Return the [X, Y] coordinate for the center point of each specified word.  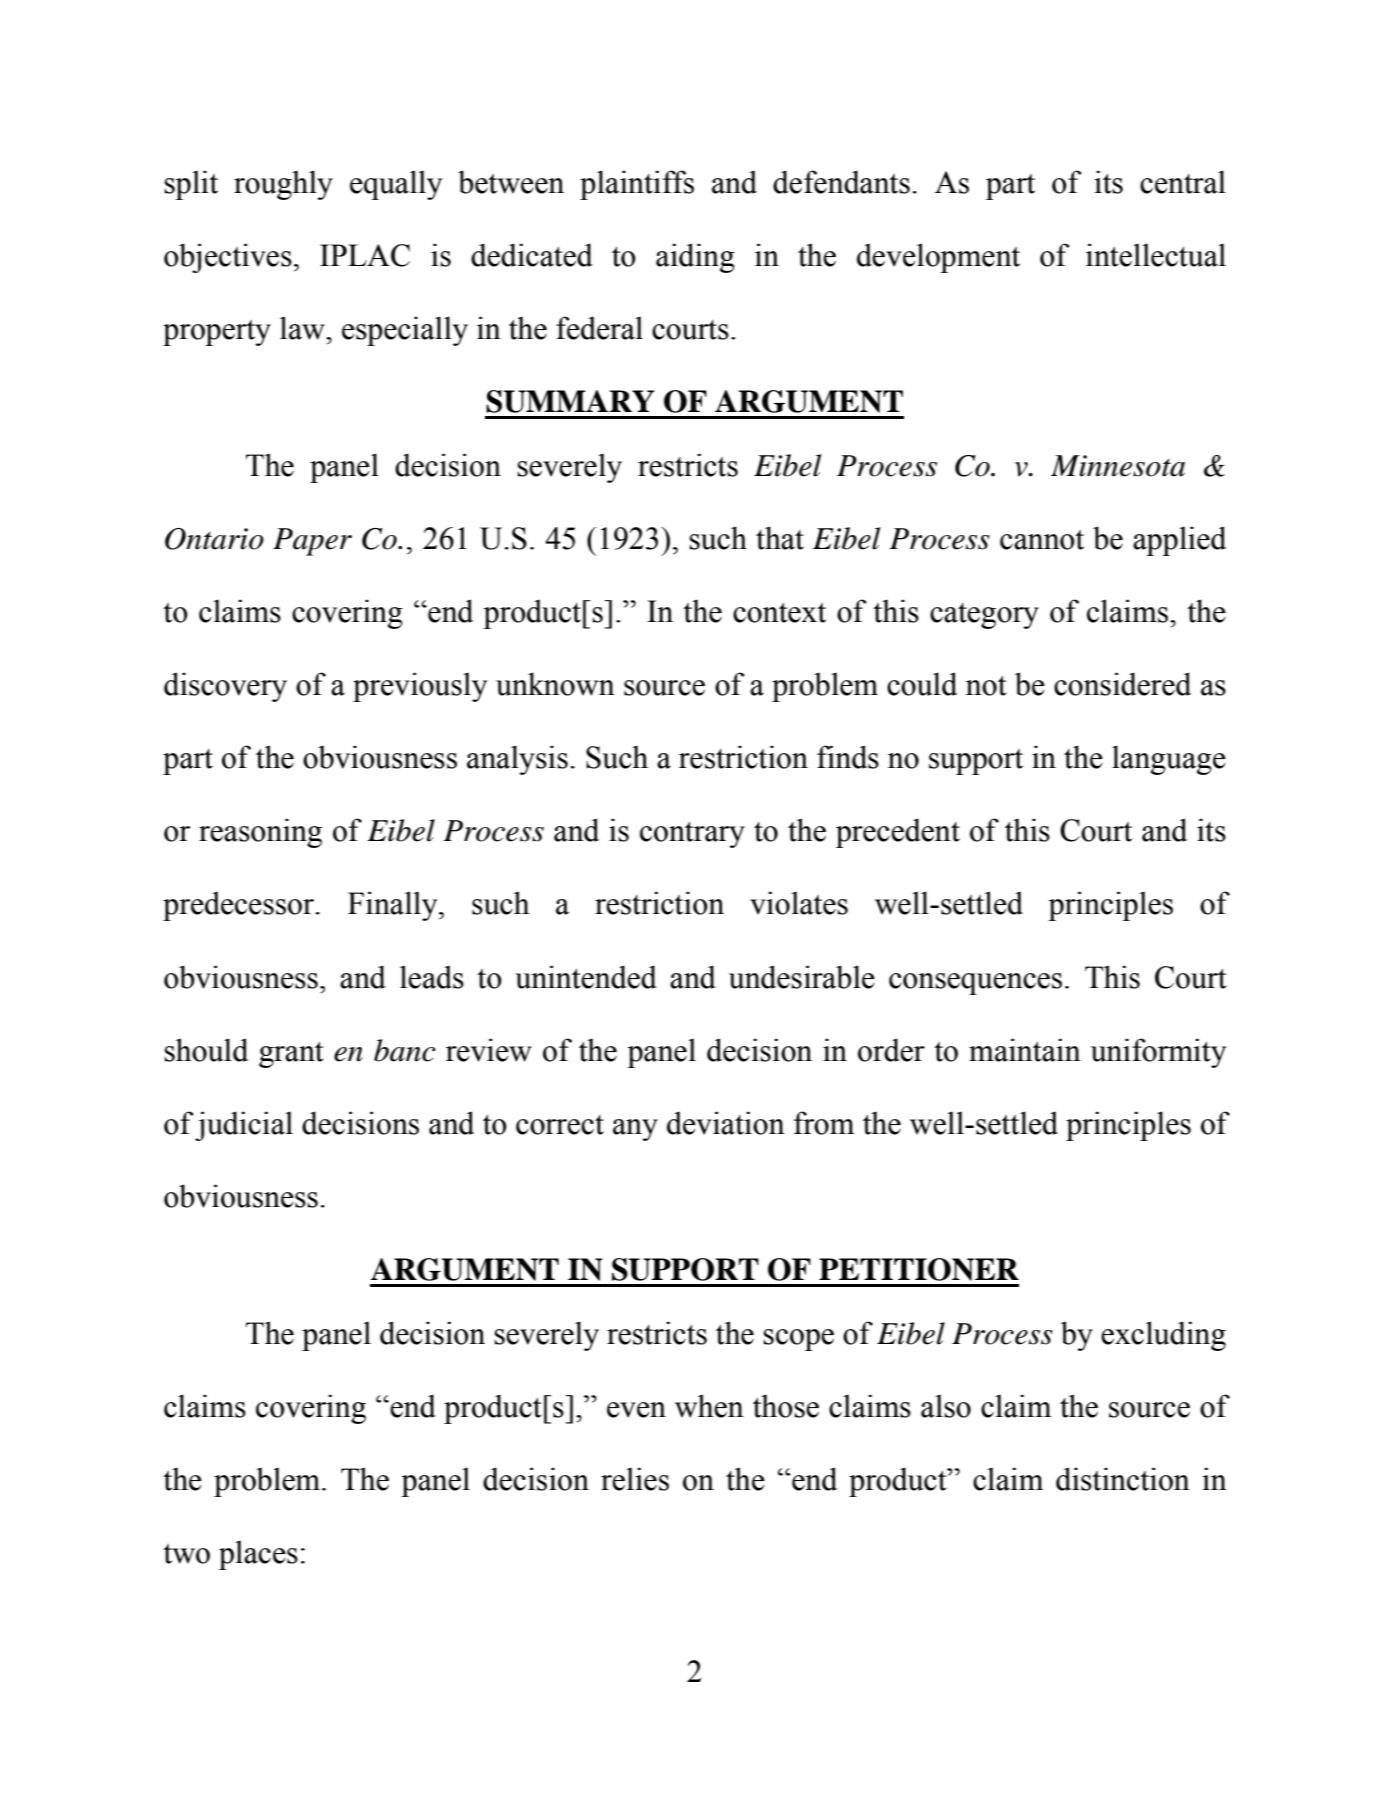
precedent [898, 833]
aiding [695, 258]
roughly [283, 185]
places [258, 1555]
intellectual [1156, 255]
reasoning [260, 833]
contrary [692, 835]
